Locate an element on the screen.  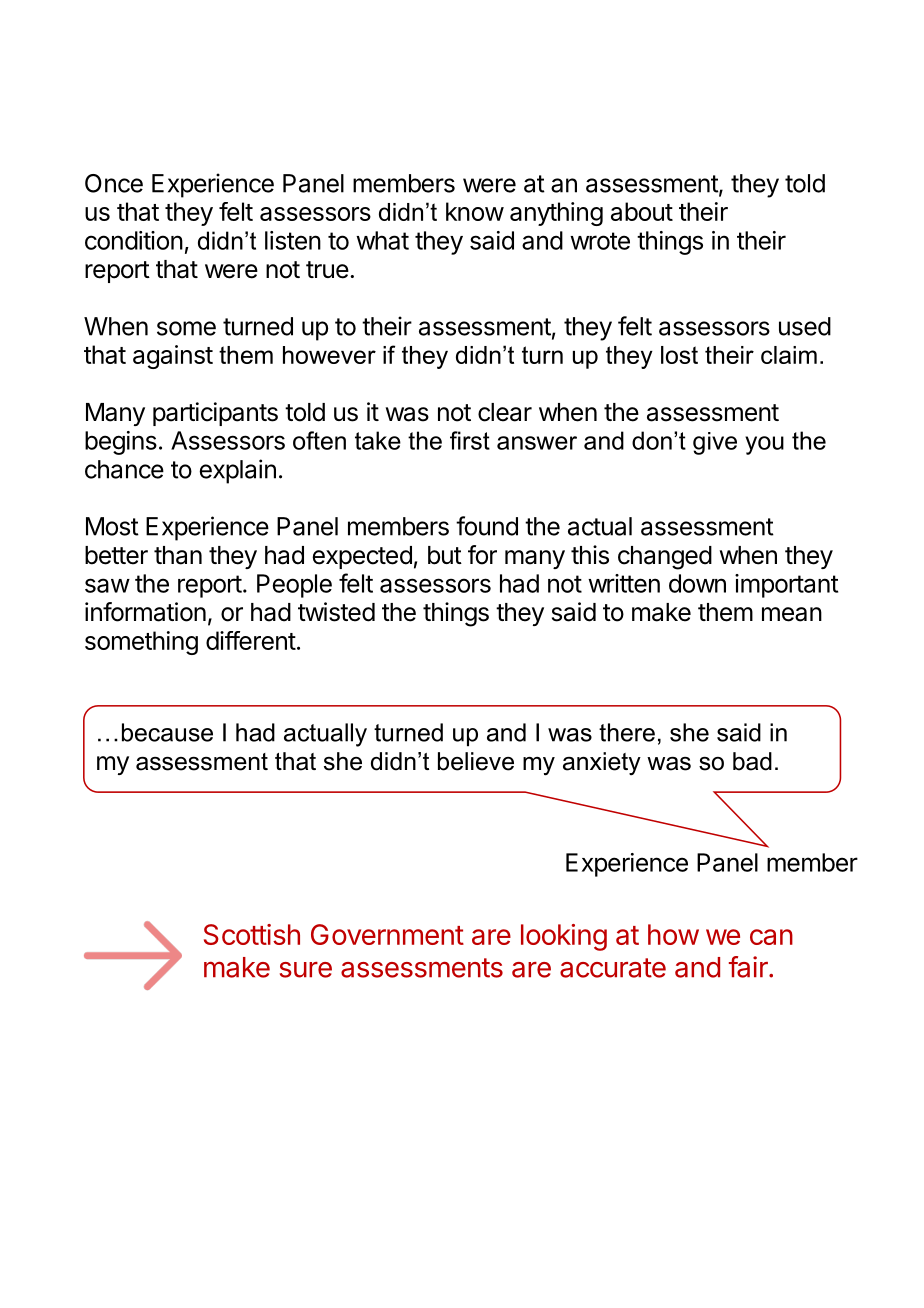
about is located at coordinates (642, 211).
